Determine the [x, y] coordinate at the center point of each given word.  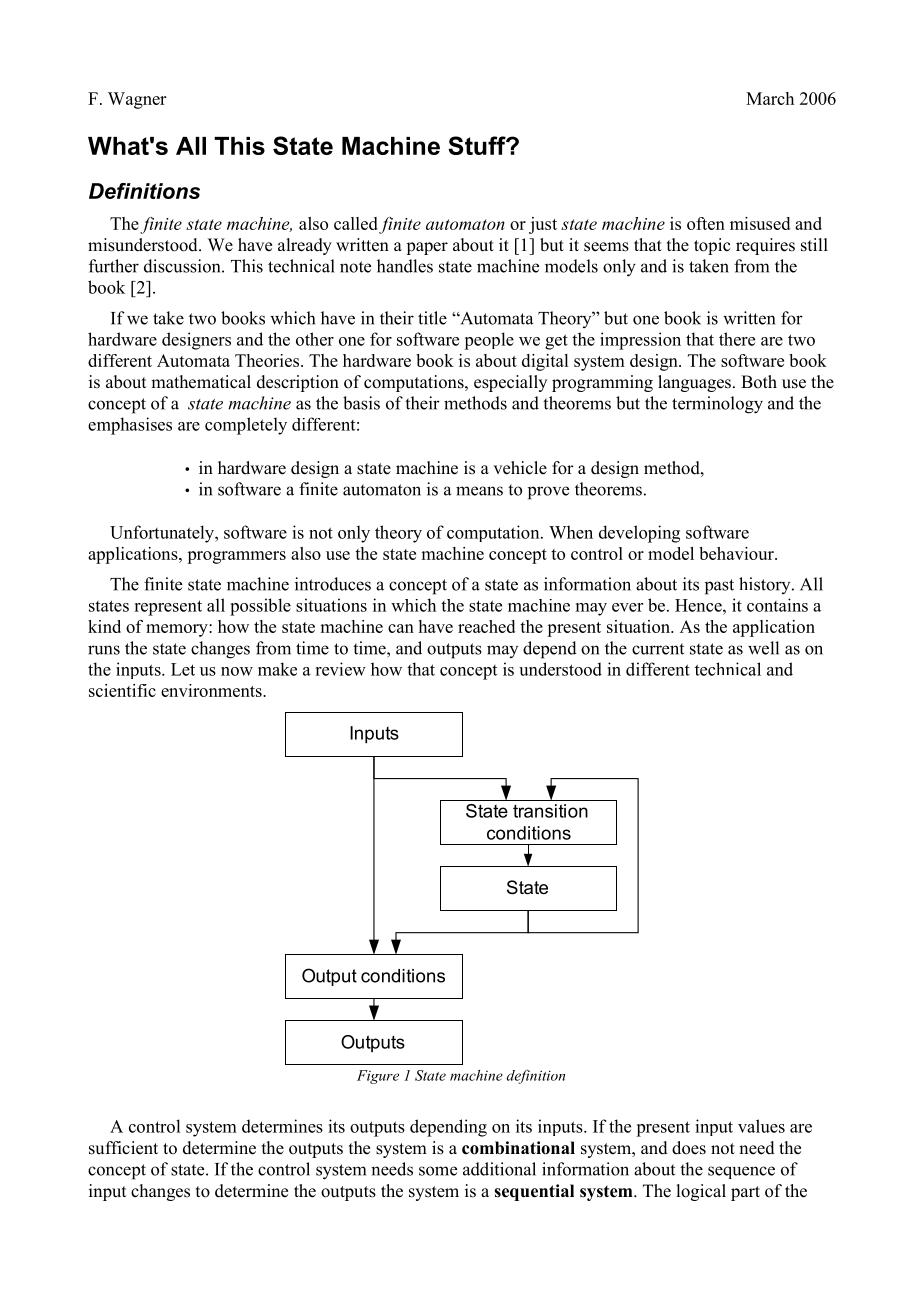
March [770, 98]
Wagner [137, 100]
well [763, 648]
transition [550, 811]
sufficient [123, 1148]
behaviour [737, 553]
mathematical [201, 382]
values [761, 1126]
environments [212, 690]
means [479, 491]
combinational [518, 1148]
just [543, 225]
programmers [236, 557]
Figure [378, 1077]
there [737, 339]
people [489, 341]
